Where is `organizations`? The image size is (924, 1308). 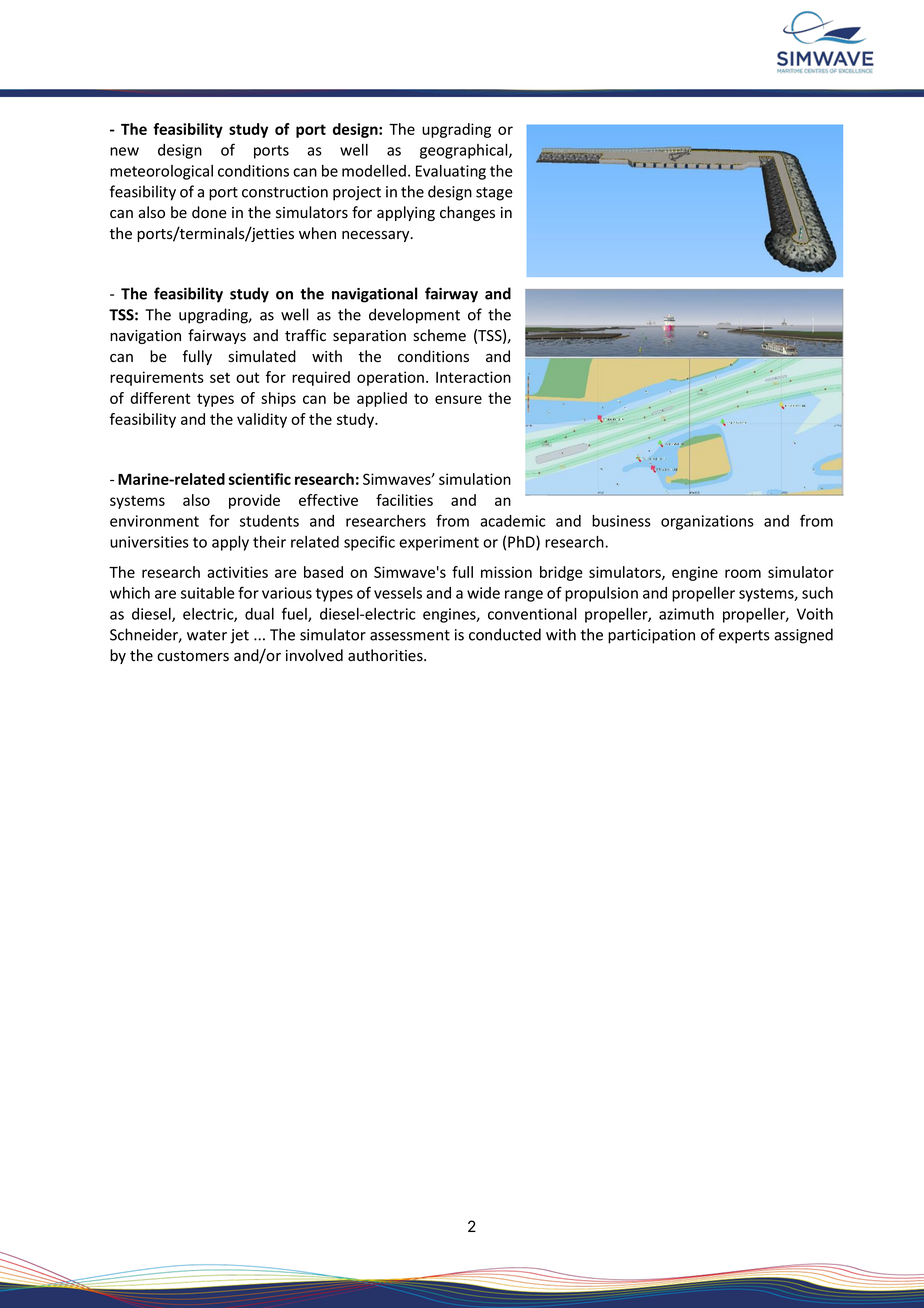 organizations is located at coordinates (707, 522).
